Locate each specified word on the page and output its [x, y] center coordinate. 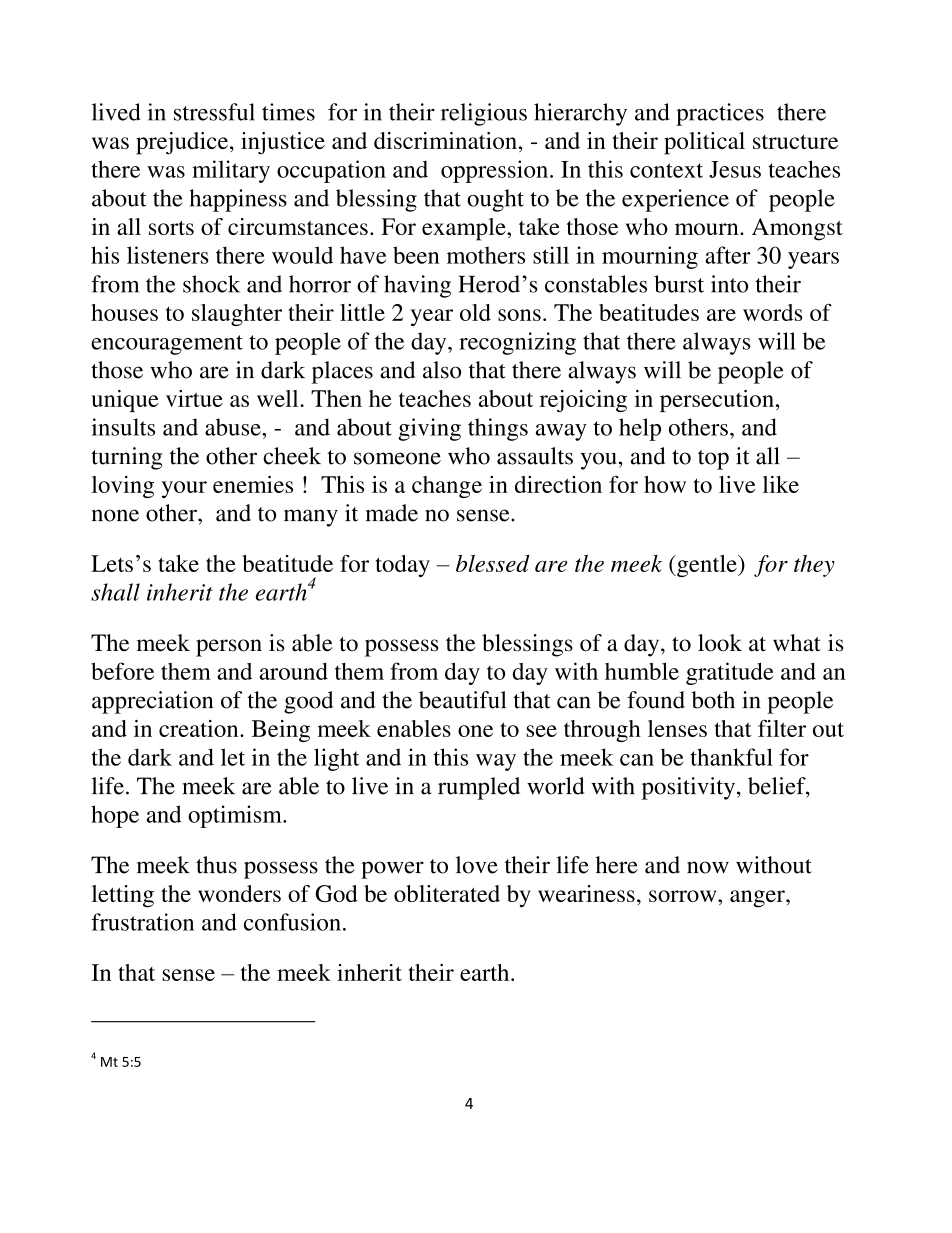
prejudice [182, 143]
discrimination [445, 140]
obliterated [447, 893]
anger [758, 899]
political [704, 143]
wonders [239, 893]
